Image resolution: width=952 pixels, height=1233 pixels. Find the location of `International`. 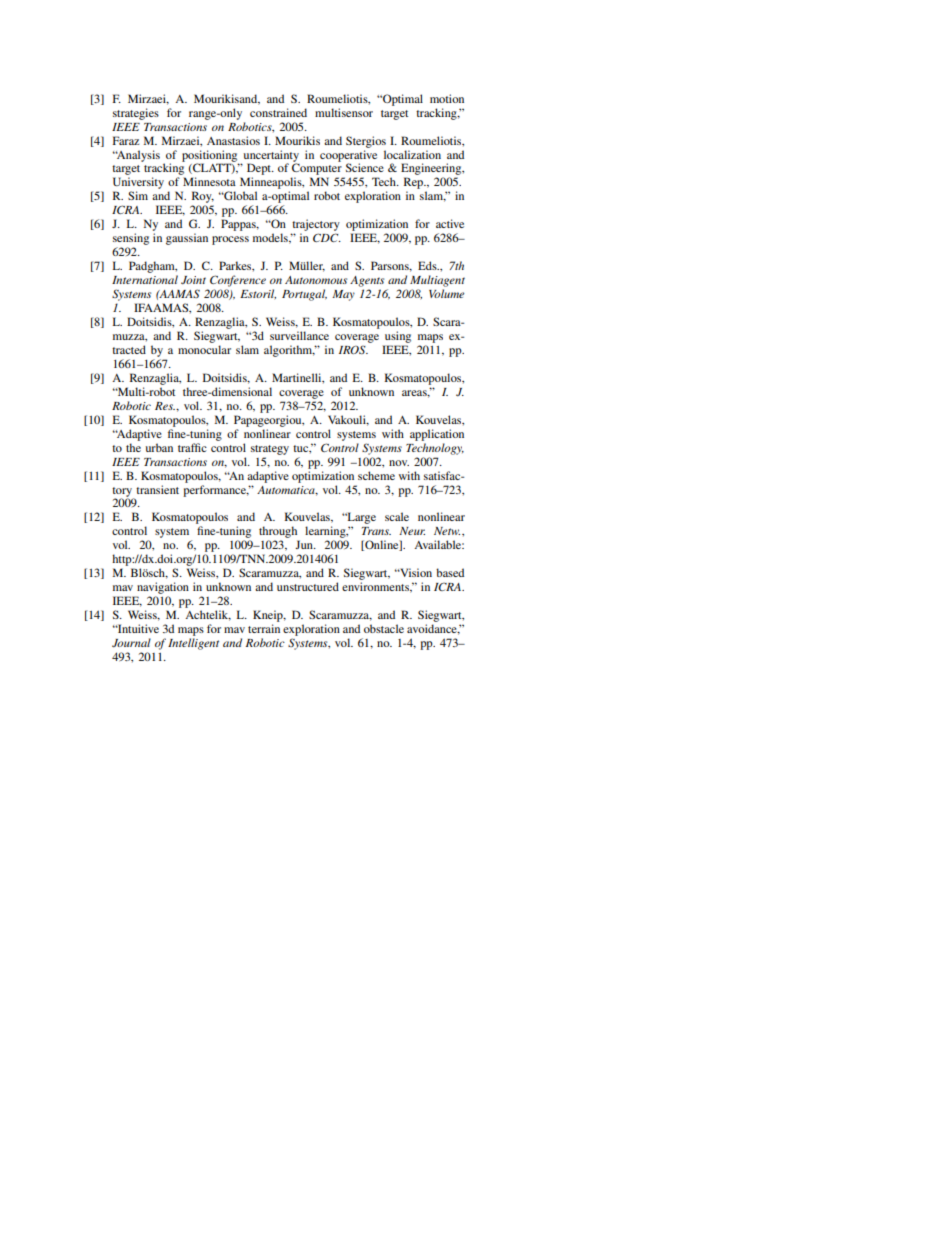

International is located at coordinates (145, 279).
